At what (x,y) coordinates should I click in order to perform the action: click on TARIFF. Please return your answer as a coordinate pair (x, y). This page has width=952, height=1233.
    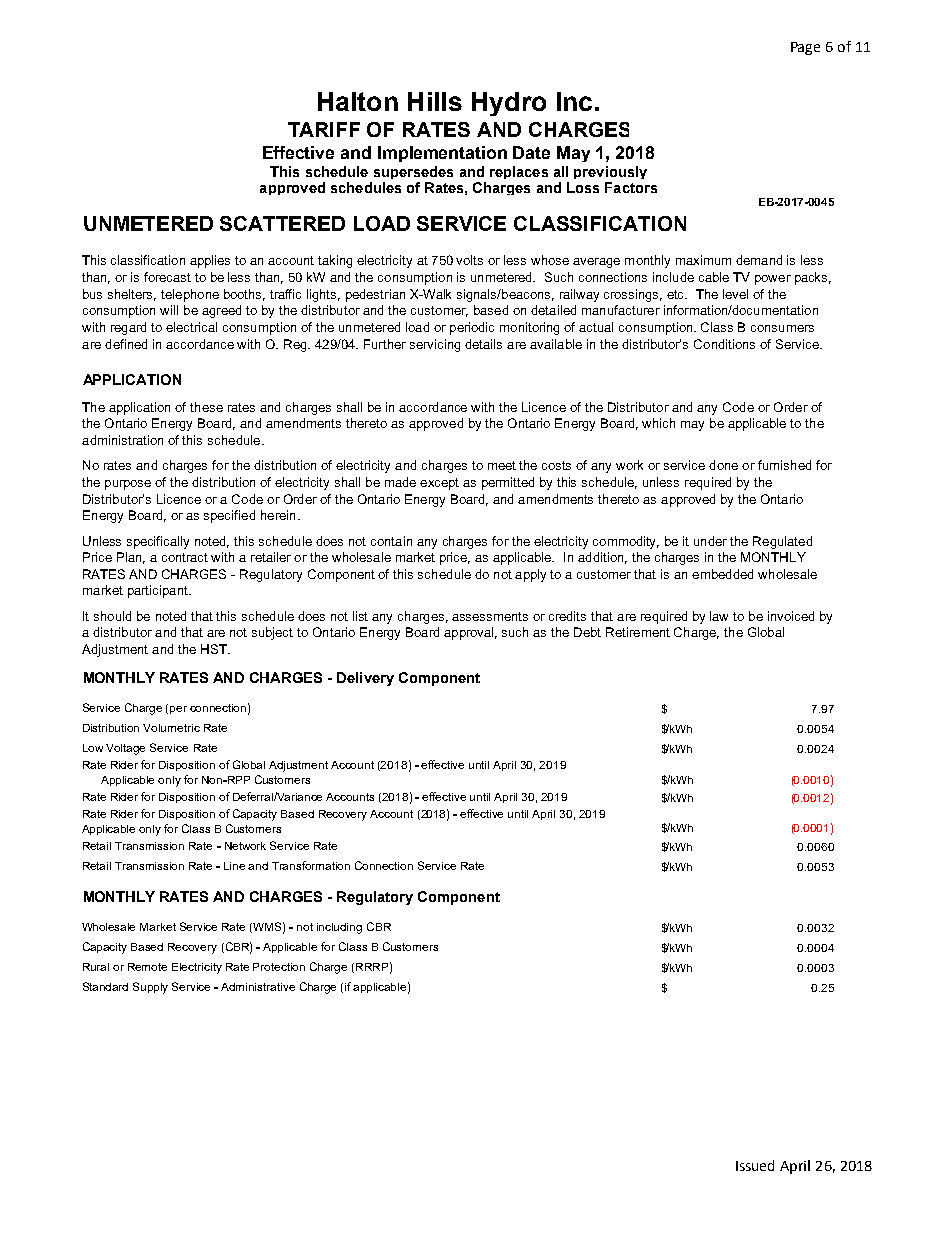
    Looking at the image, I should click on (324, 129).
